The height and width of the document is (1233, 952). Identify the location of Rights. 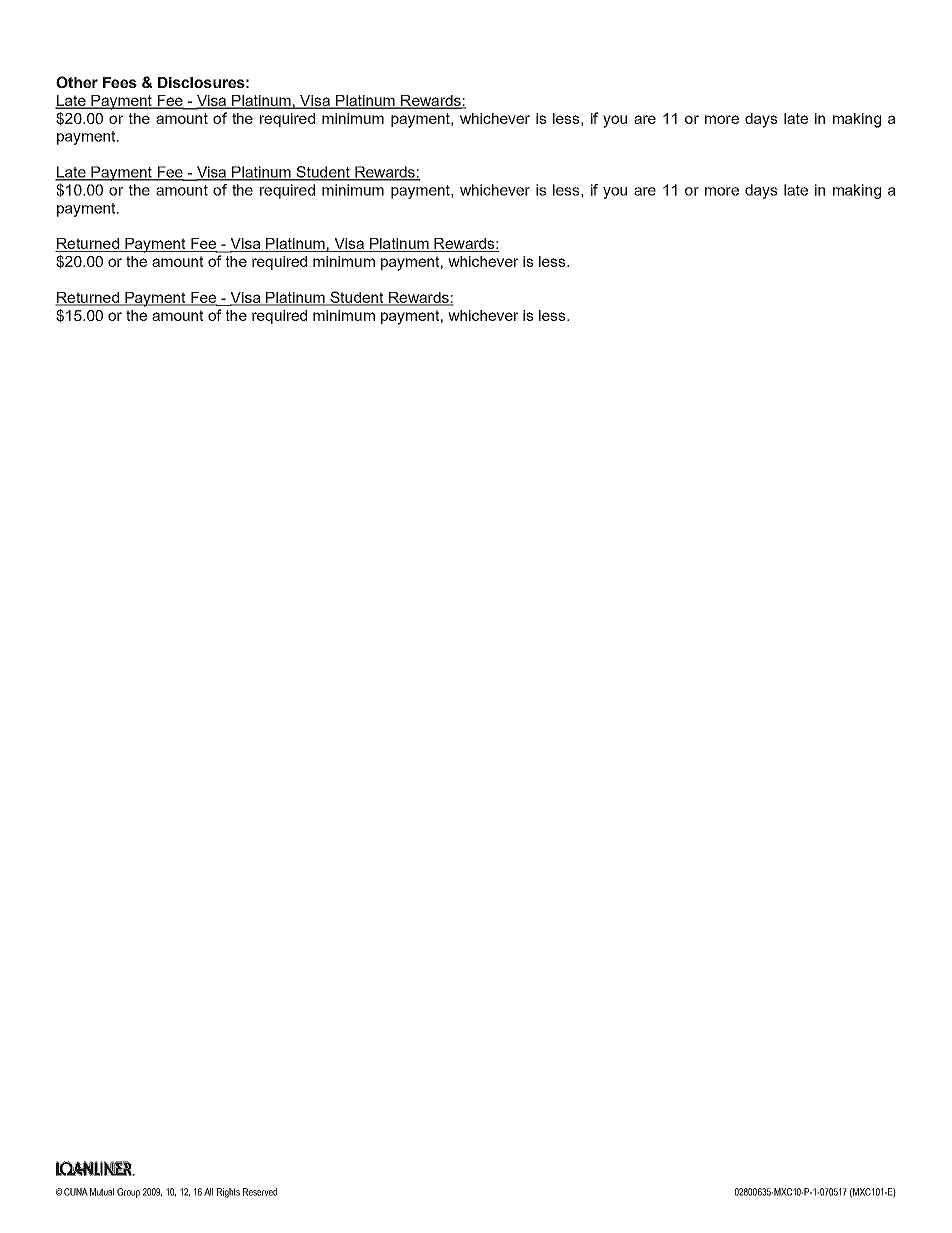
(228, 1193).
